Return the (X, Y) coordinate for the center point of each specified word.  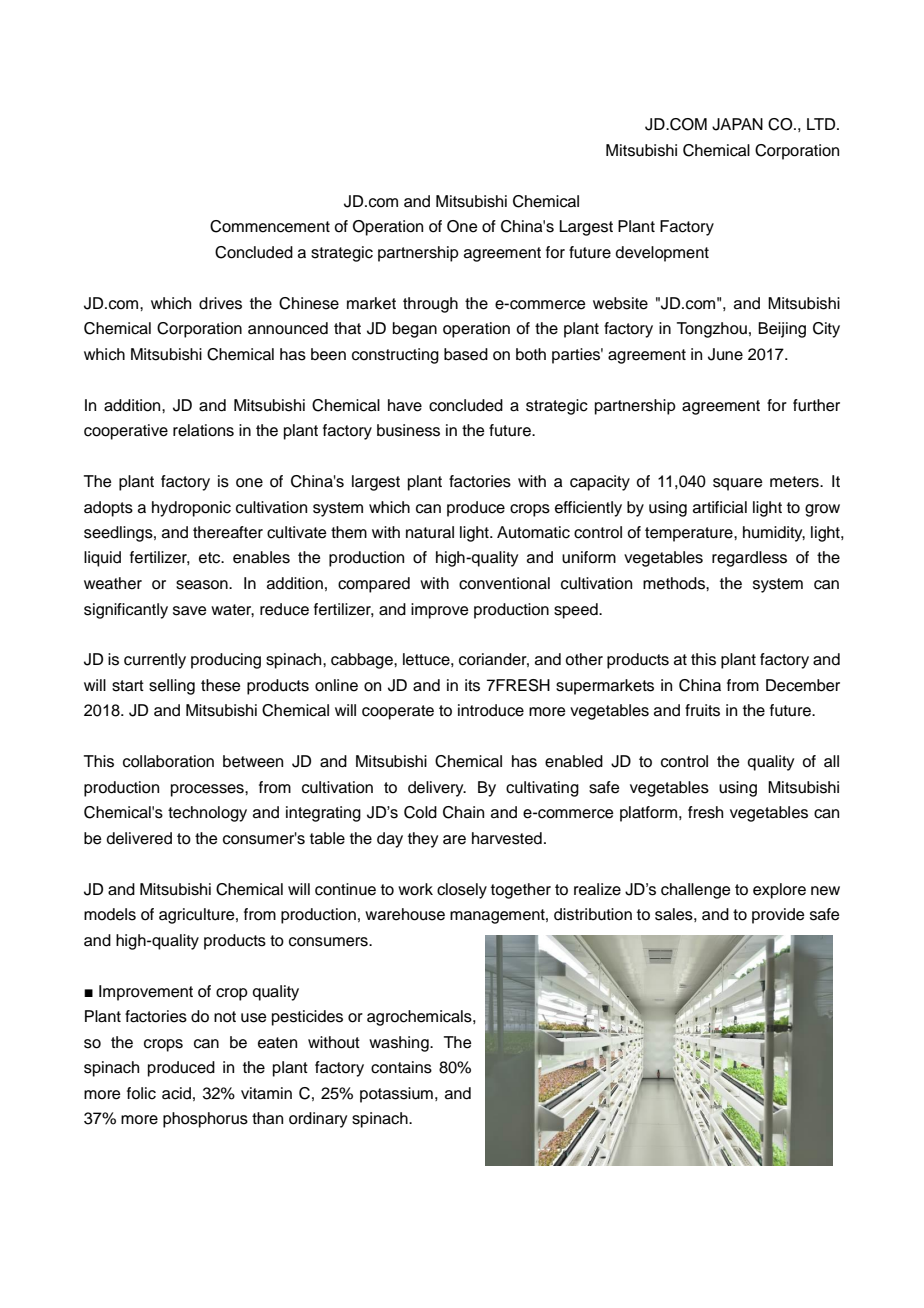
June (725, 354)
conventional (504, 583)
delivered (139, 838)
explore (779, 891)
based (466, 354)
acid (176, 1093)
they (423, 840)
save (190, 611)
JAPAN (737, 124)
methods (675, 583)
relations (203, 430)
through (430, 305)
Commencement (270, 226)
